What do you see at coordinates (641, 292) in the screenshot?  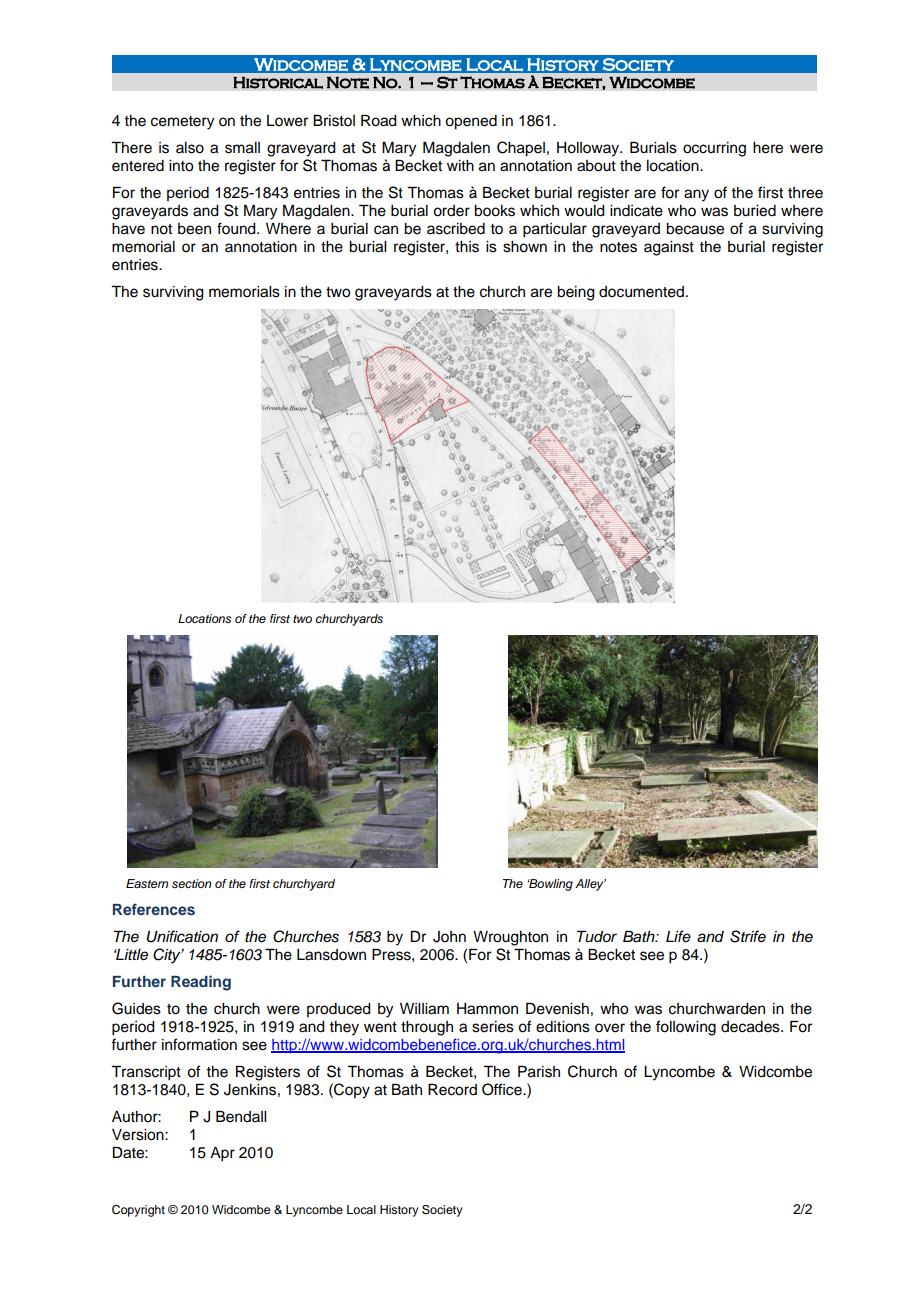 I see `documented` at bounding box center [641, 292].
